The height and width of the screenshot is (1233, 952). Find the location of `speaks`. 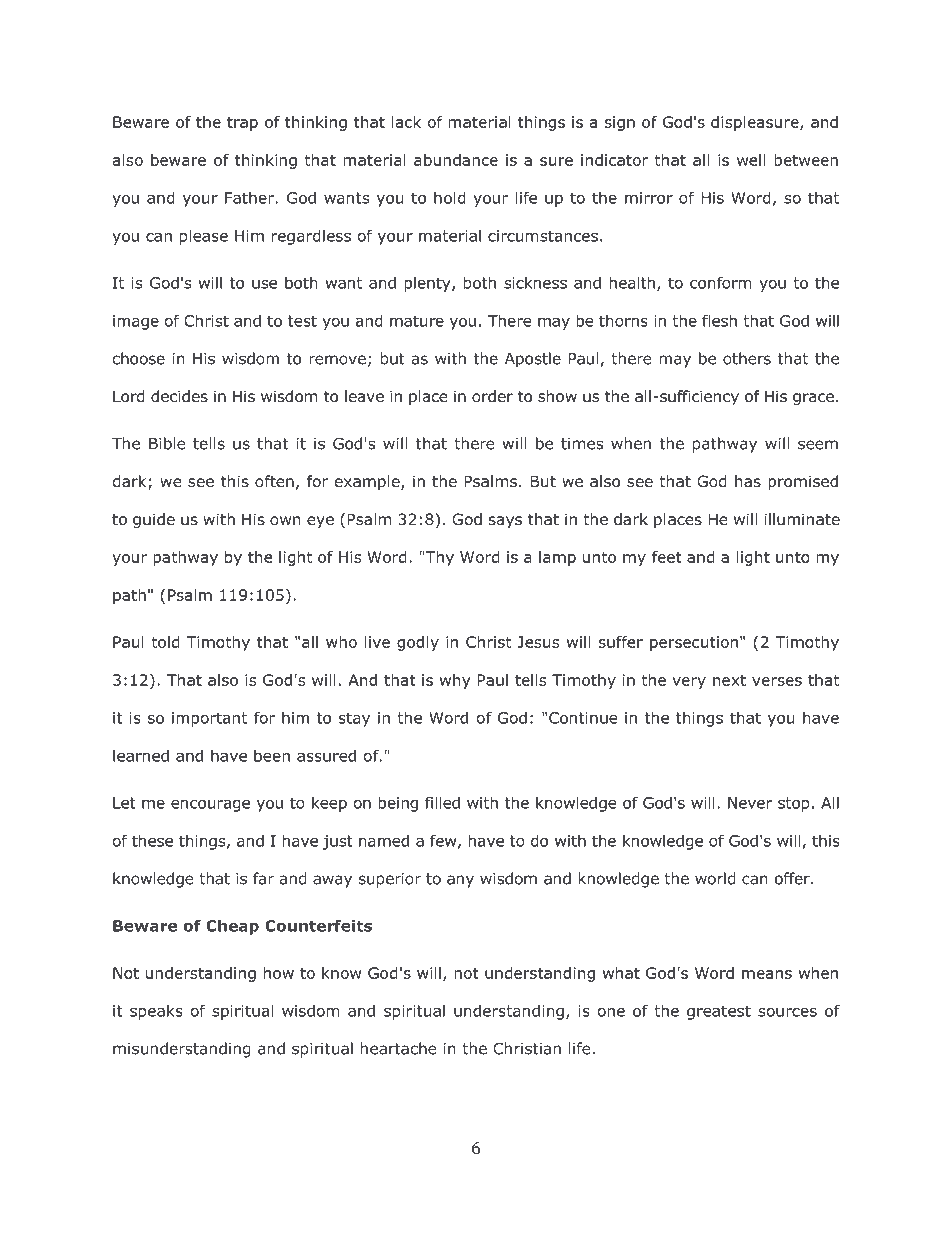

speaks is located at coordinates (156, 1012).
